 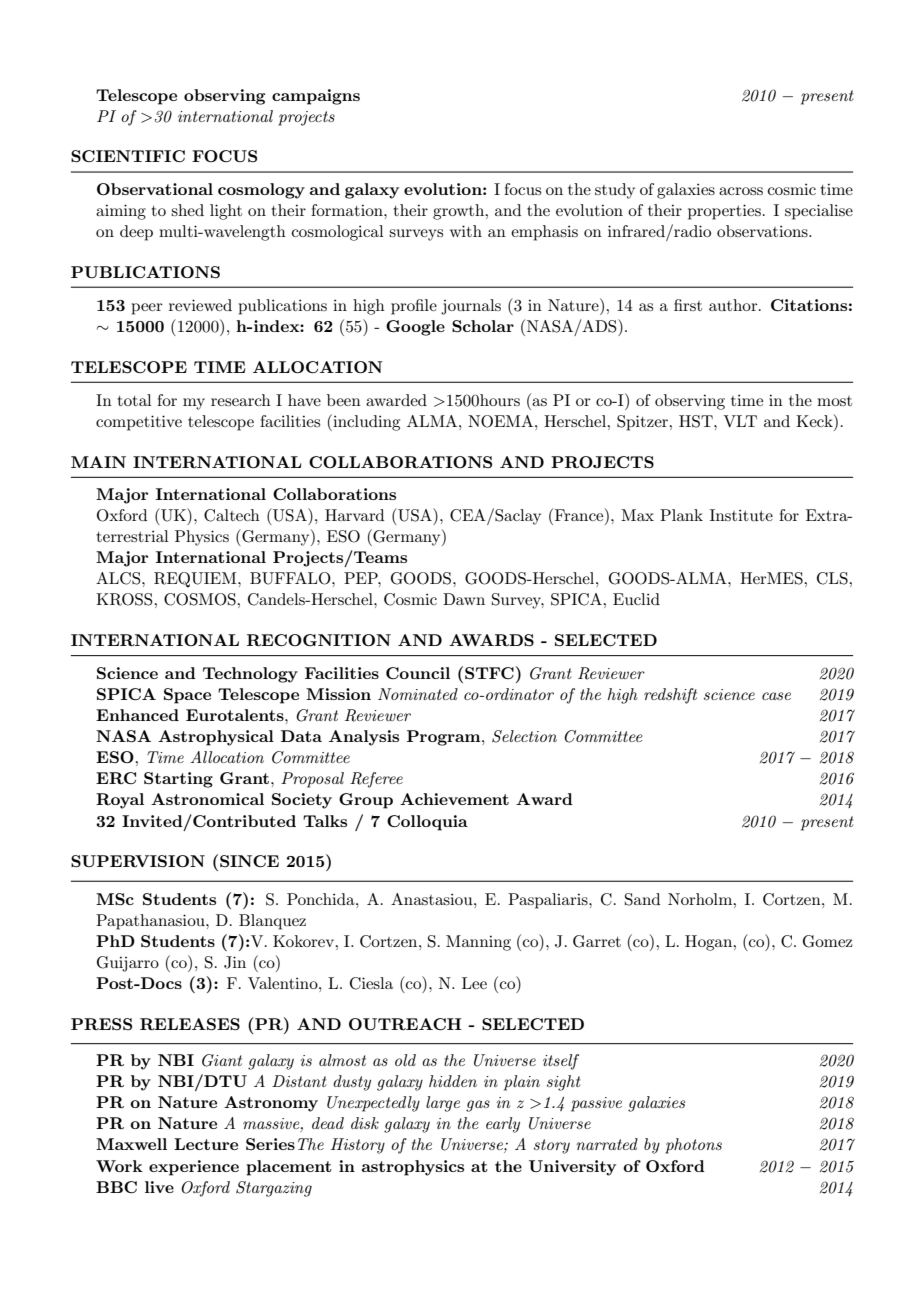 What do you see at coordinates (693, 1146) in the image?
I see `photons` at bounding box center [693, 1146].
